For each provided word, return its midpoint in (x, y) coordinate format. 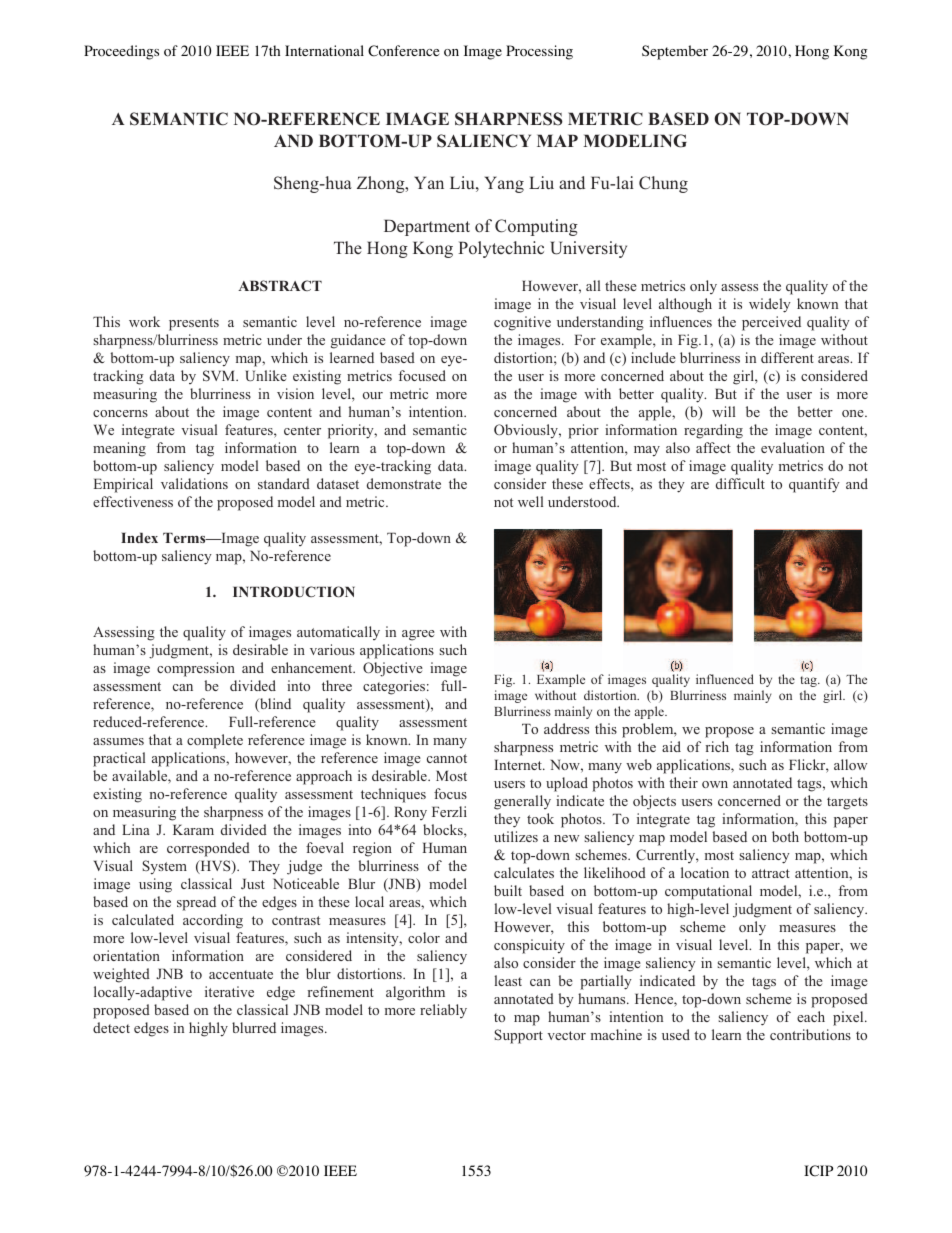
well (530, 501)
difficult (740, 483)
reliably (443, 1011)
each (811, 1016)
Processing (539, 52)
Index (139, 537)
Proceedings (121, 52)
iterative (229, 991)
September (675, 52)
